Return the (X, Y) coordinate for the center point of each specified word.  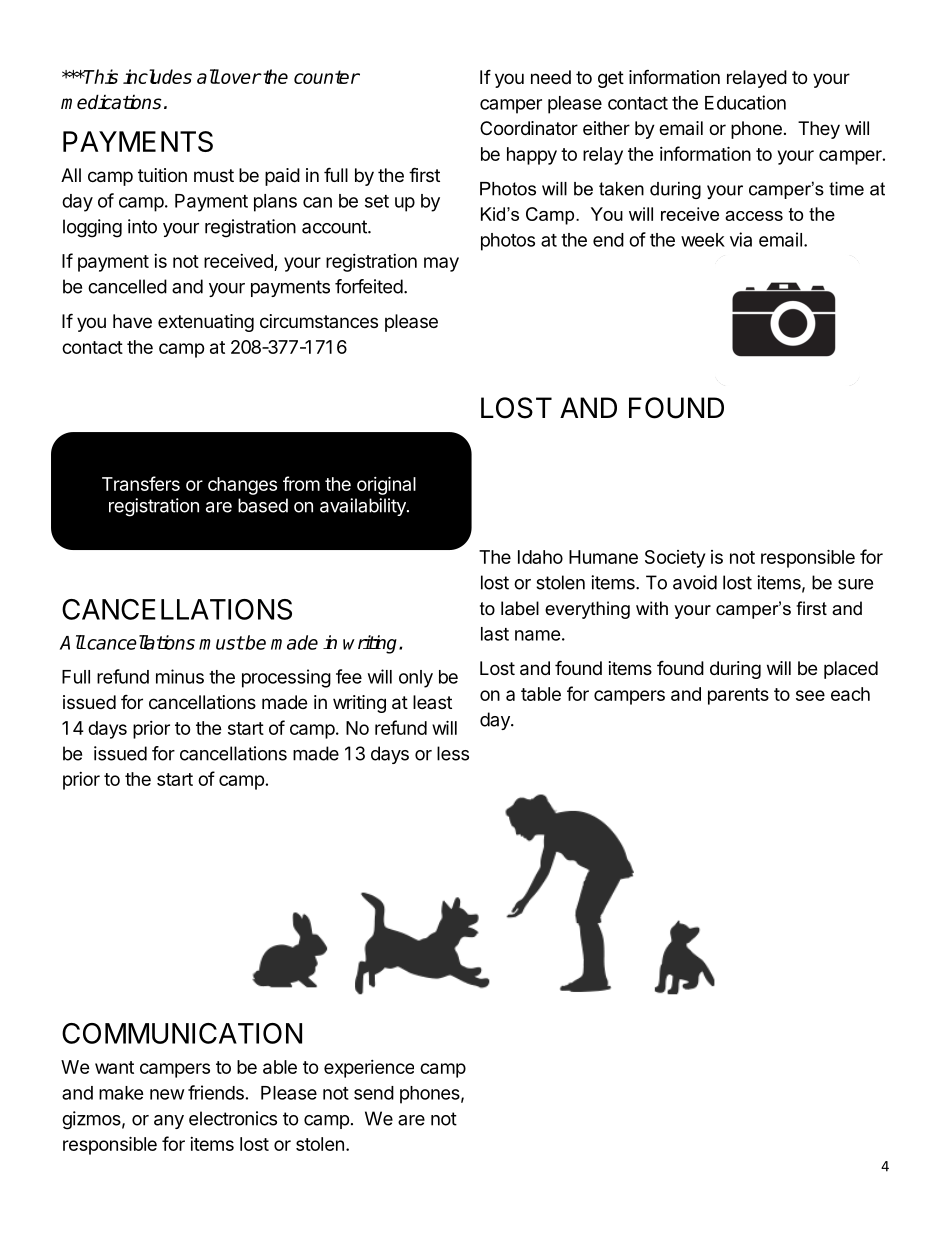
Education (745, 102)
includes (157, 76)
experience (369, 1069)
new (167, 1094)
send (374, 1093)
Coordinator (529, 128)
